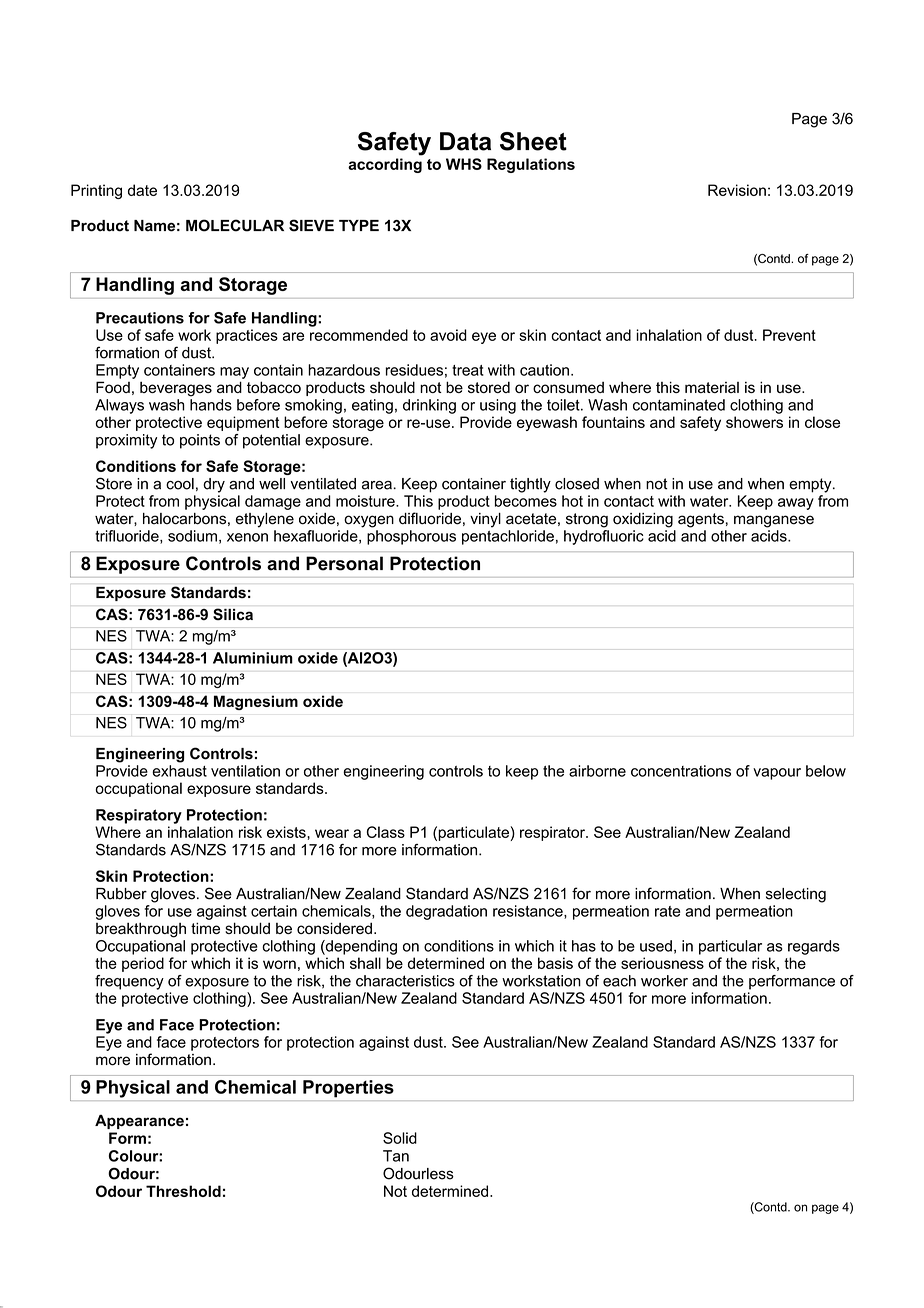 The width and height of the screenshot is (924, 1308). What do you see at coordinates (405, 981) in the screenshot?
I see `characteristics` at bounding box center [405, 981].
